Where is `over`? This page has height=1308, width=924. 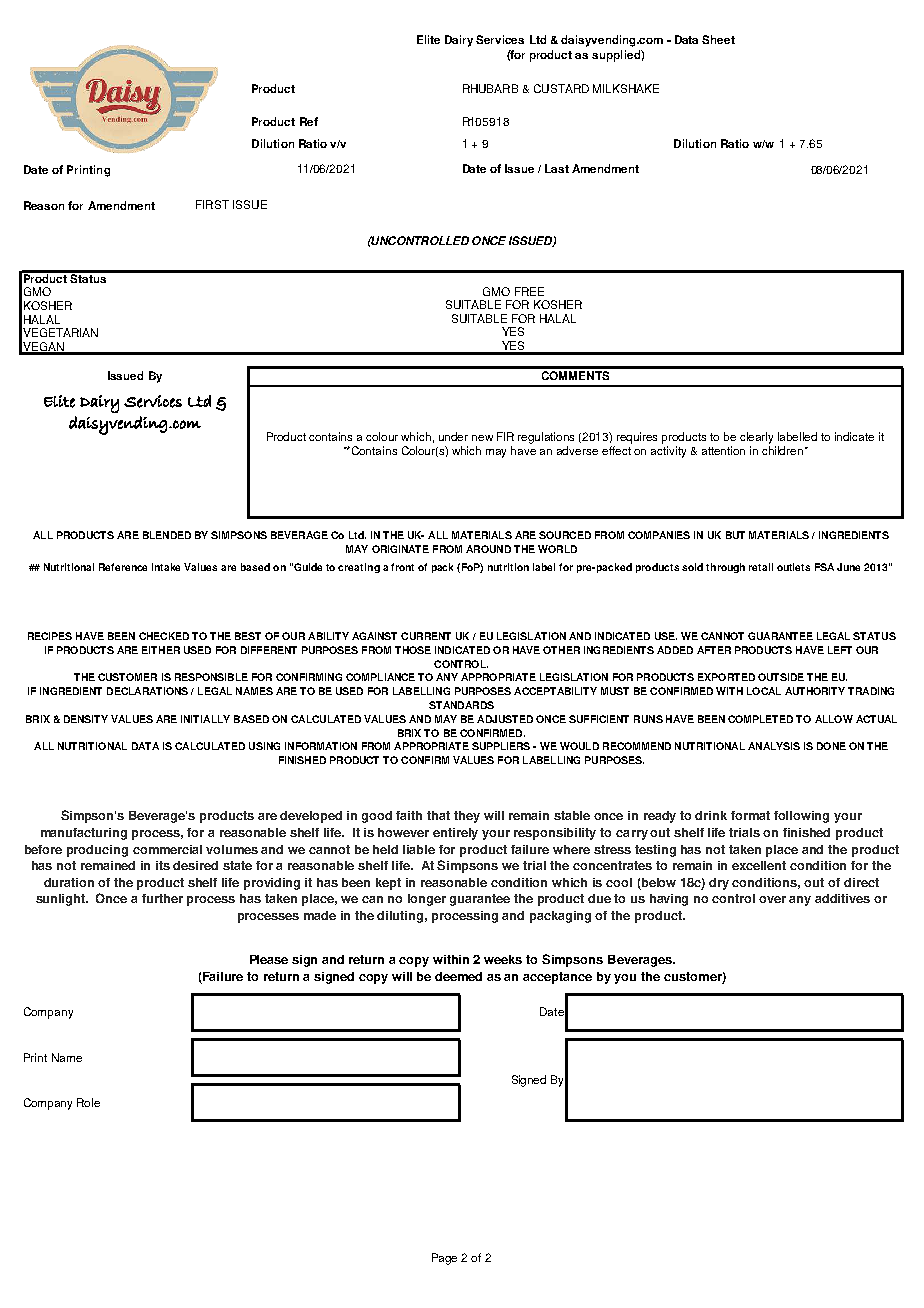
over is located at coordinates (772, 899).
